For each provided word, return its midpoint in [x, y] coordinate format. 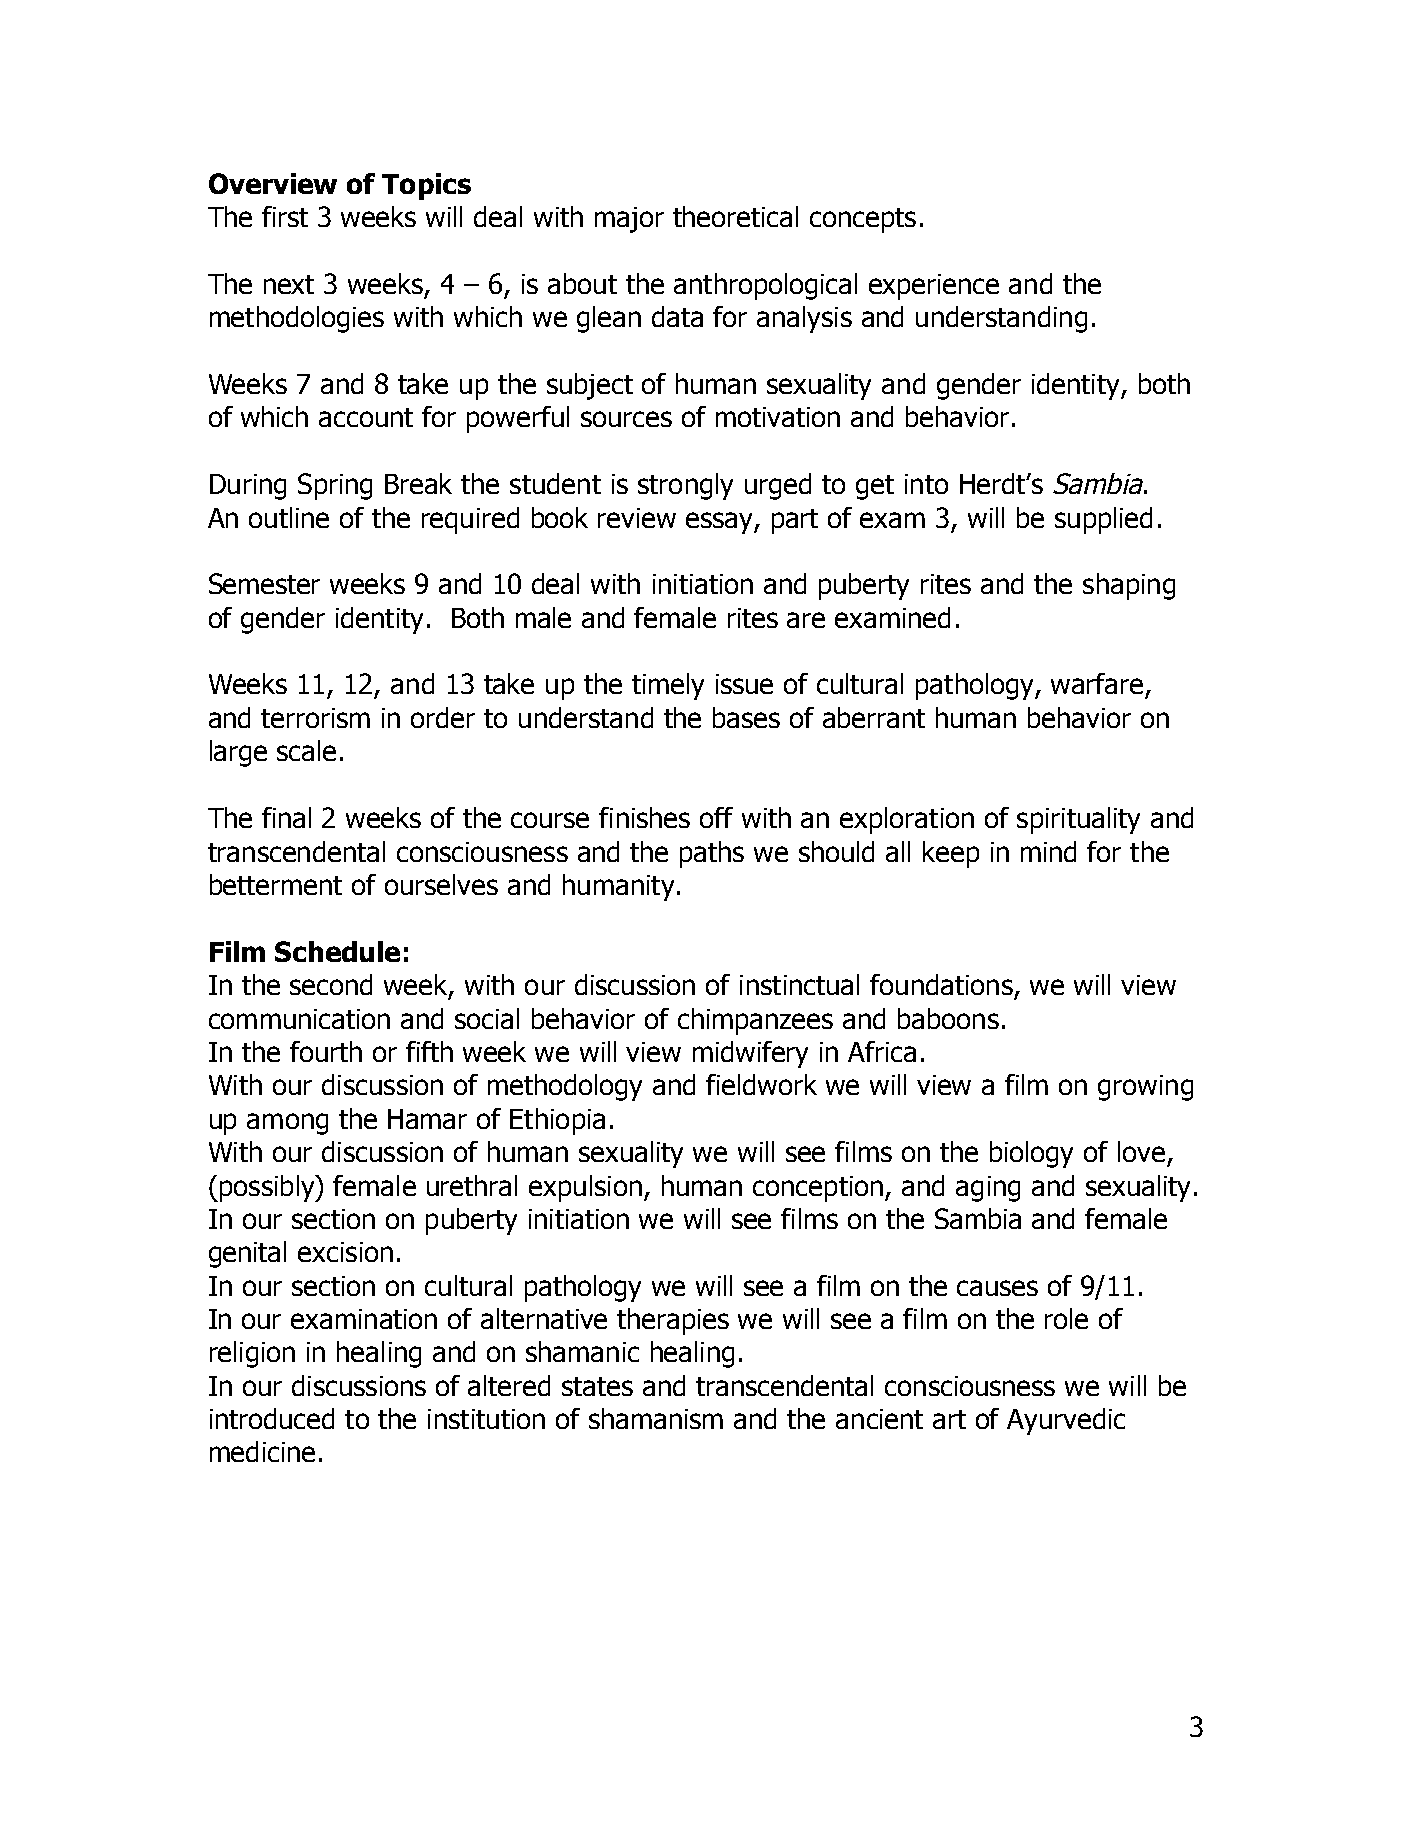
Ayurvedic [1066, 1421]
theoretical [735, 216]
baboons [948, 1018]
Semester [264, 583]
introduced [272, 1418]
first [285, 216]
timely [668, 686]
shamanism [656, 1418]
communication [299, 1019]
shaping [1129, 586]
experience [934, 287]
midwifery [750, 1054]
